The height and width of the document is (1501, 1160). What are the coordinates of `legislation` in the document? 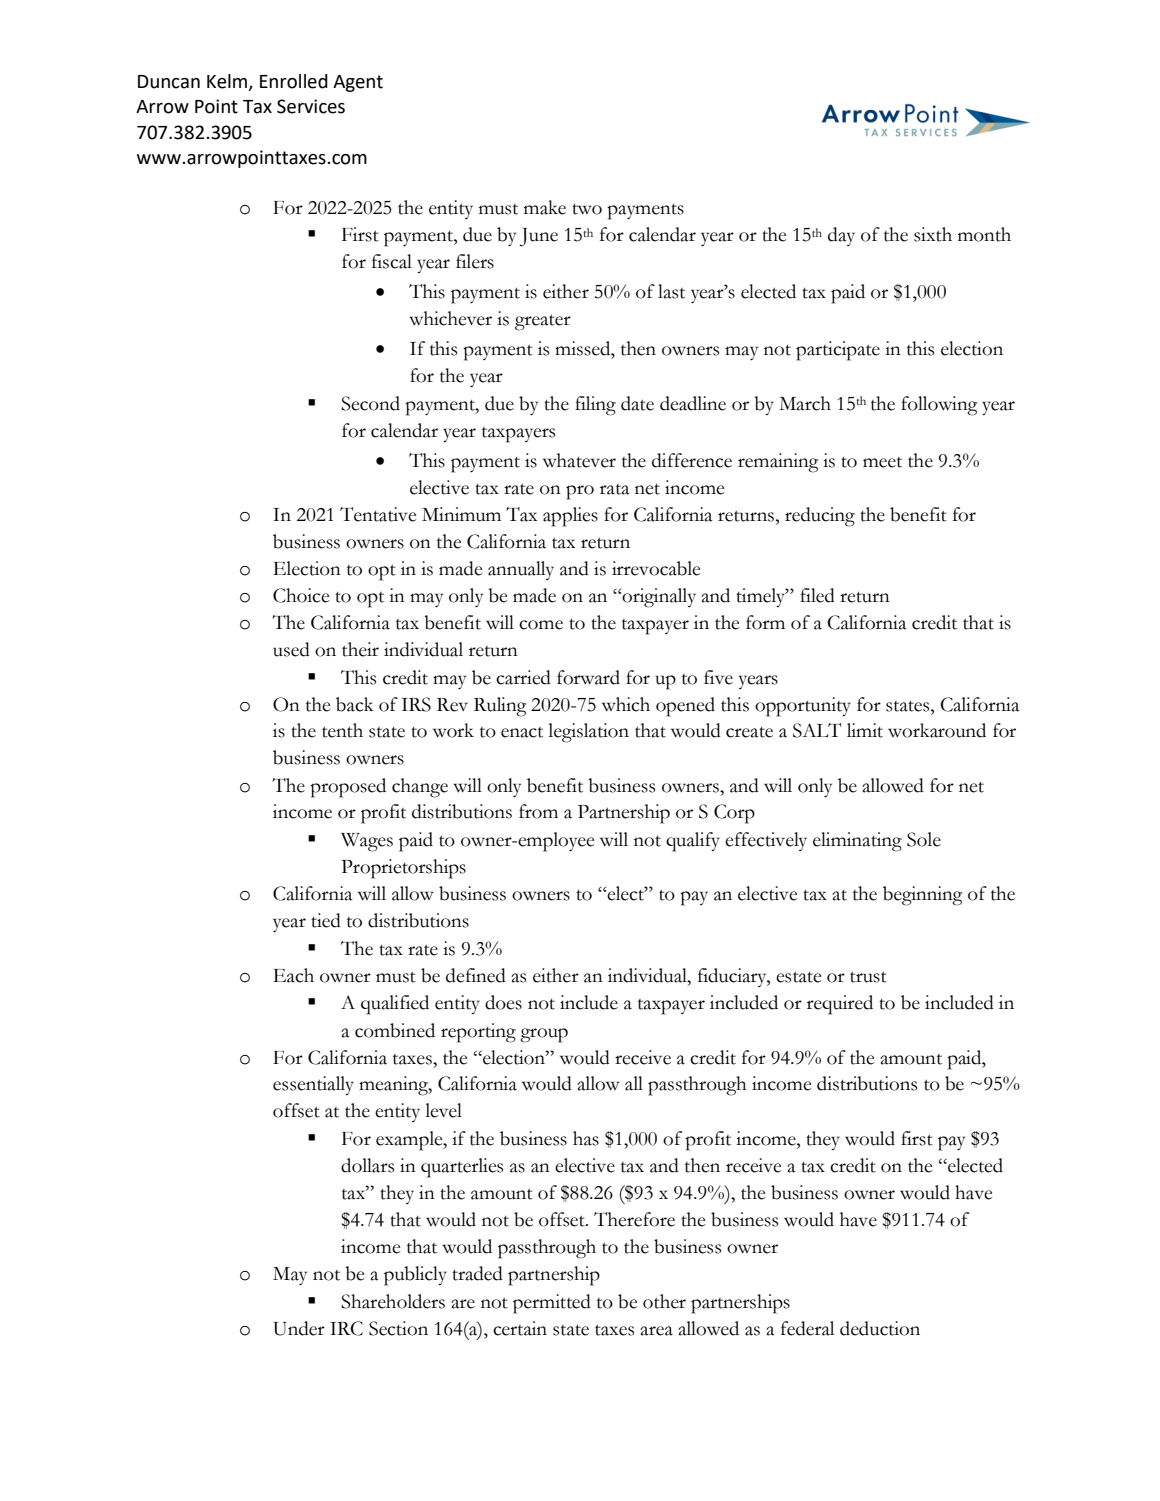 It's located at (588, 733).
